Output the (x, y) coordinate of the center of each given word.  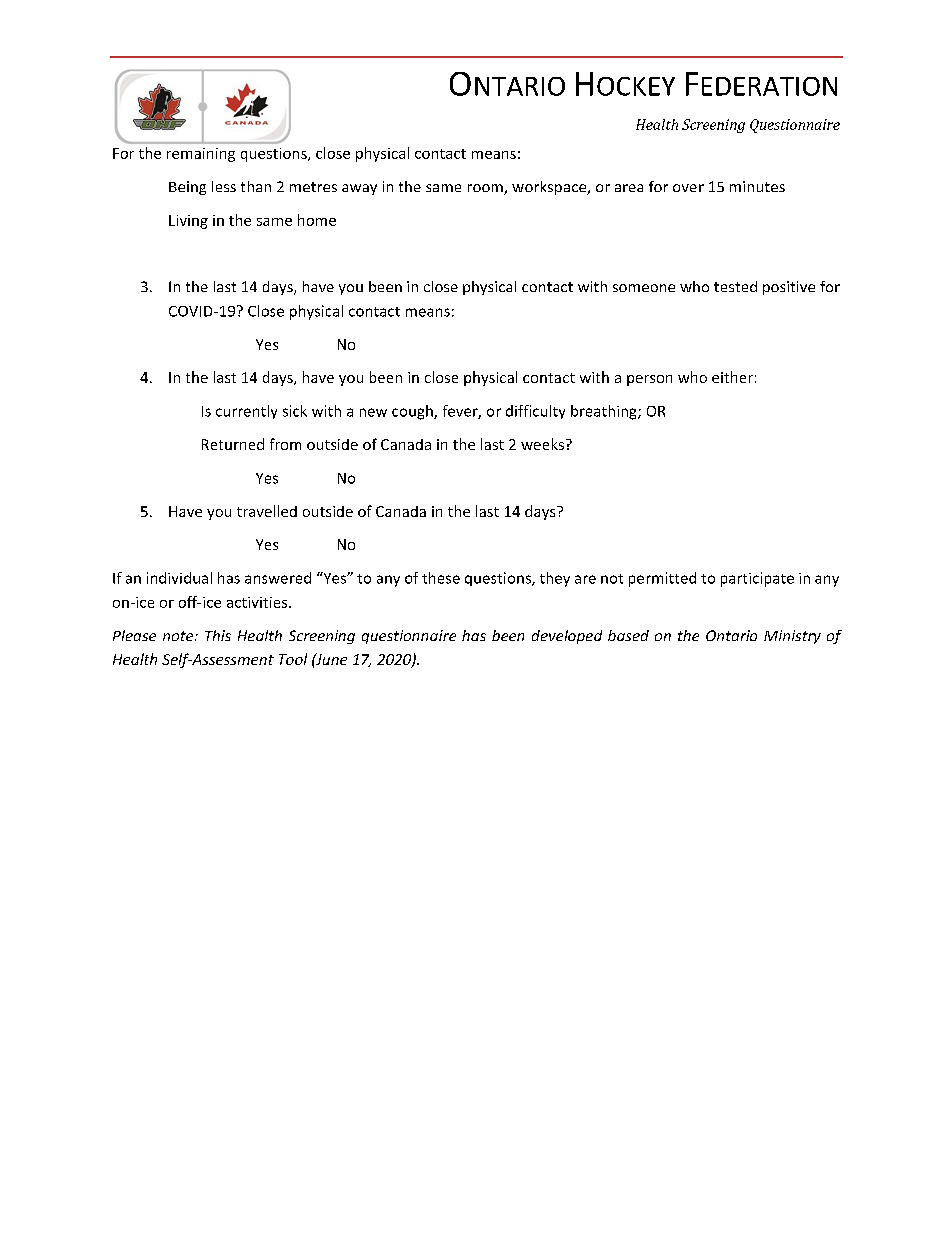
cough (413, 412)
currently (246, 412)
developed (567, 637)
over (688, 188)
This (218, 635)
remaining (201, 155)
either (732, 377)
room (486, 189)
